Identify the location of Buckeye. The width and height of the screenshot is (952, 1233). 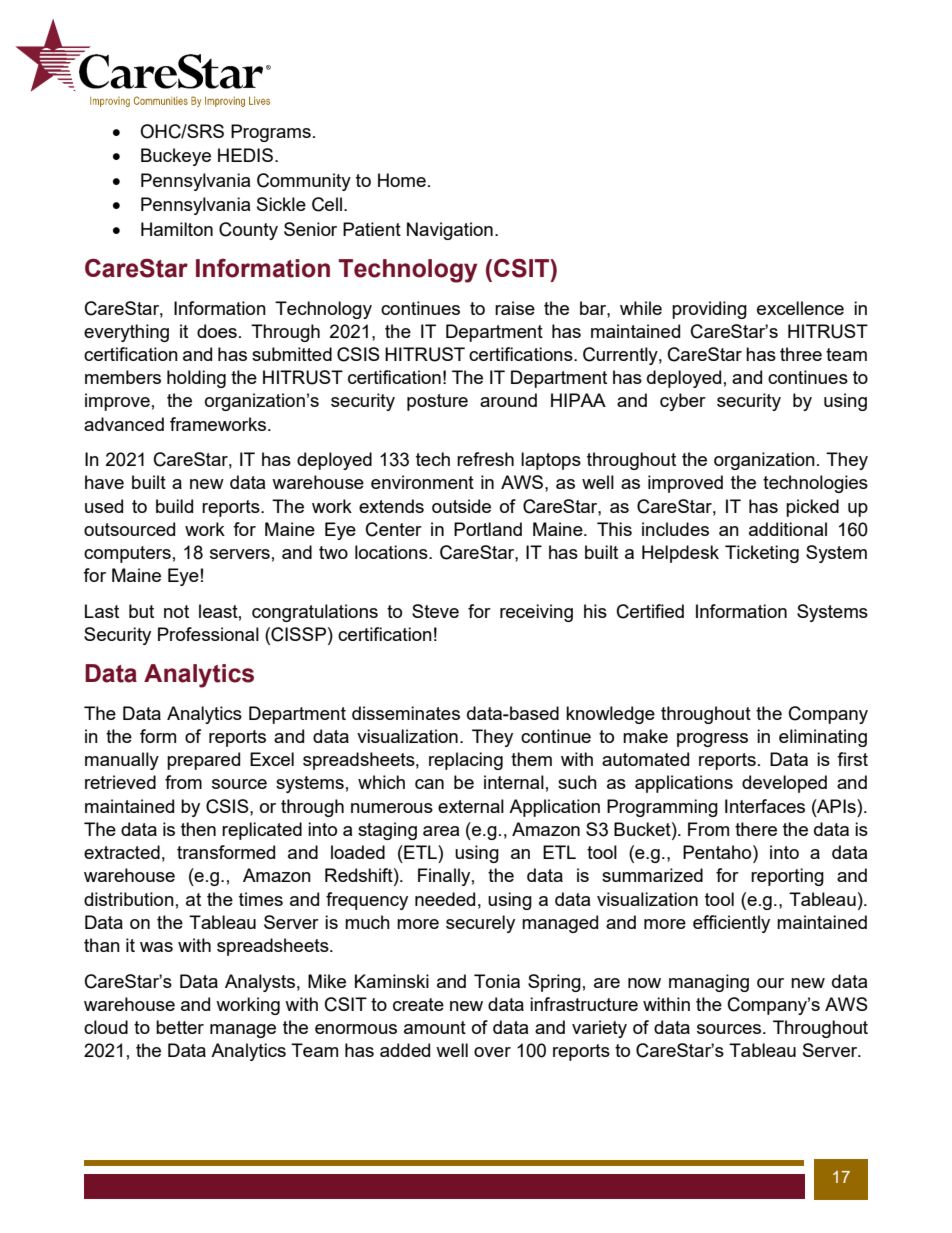
(176, 157).
